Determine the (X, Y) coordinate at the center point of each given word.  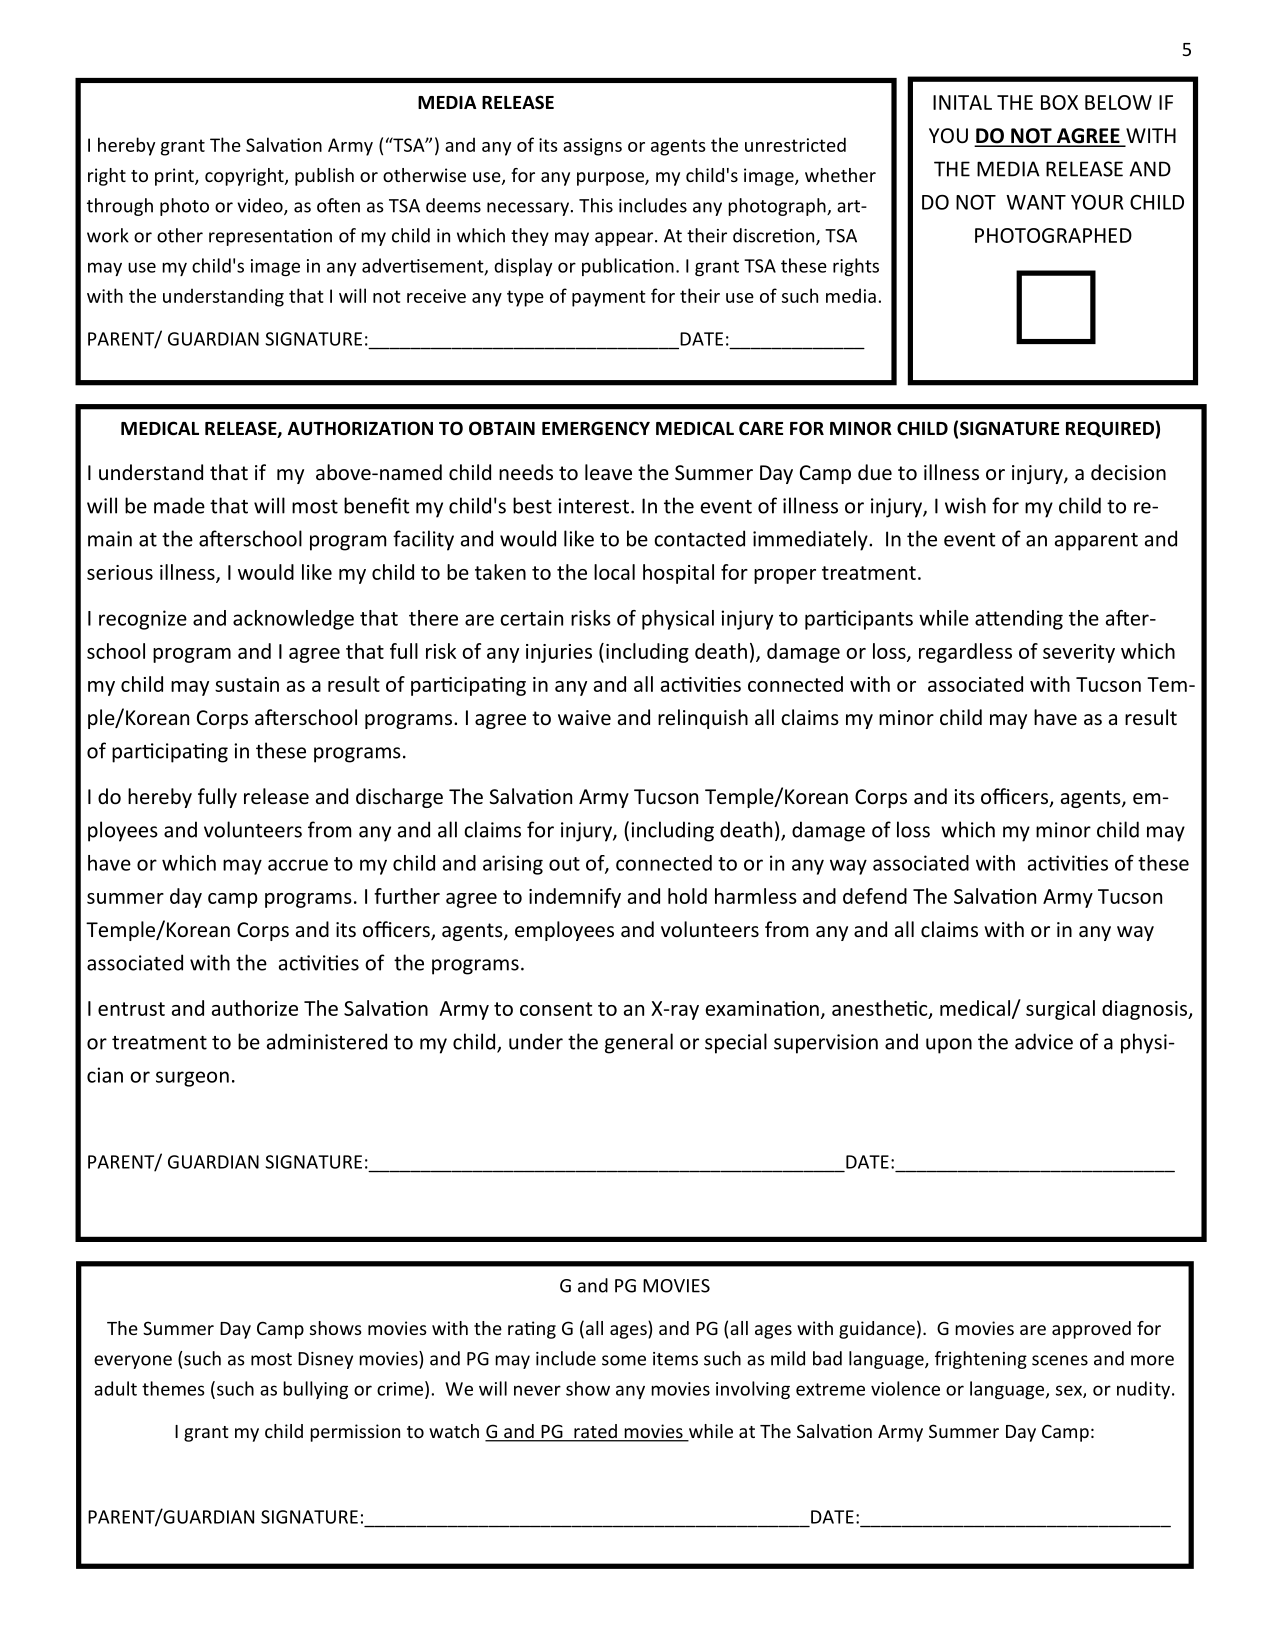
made (179, 505)
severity (1079, 653)
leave (608, 472)
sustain (247, 684)
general (639, 1043)
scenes (1060, 1360)
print (175, 177)
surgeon (192, 1079)
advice (1044, 1041)
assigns (592, 147)
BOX (1059, 102)
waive (584, 718)
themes (173, 1388)
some (624, 1360)
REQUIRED (1110, 429)
